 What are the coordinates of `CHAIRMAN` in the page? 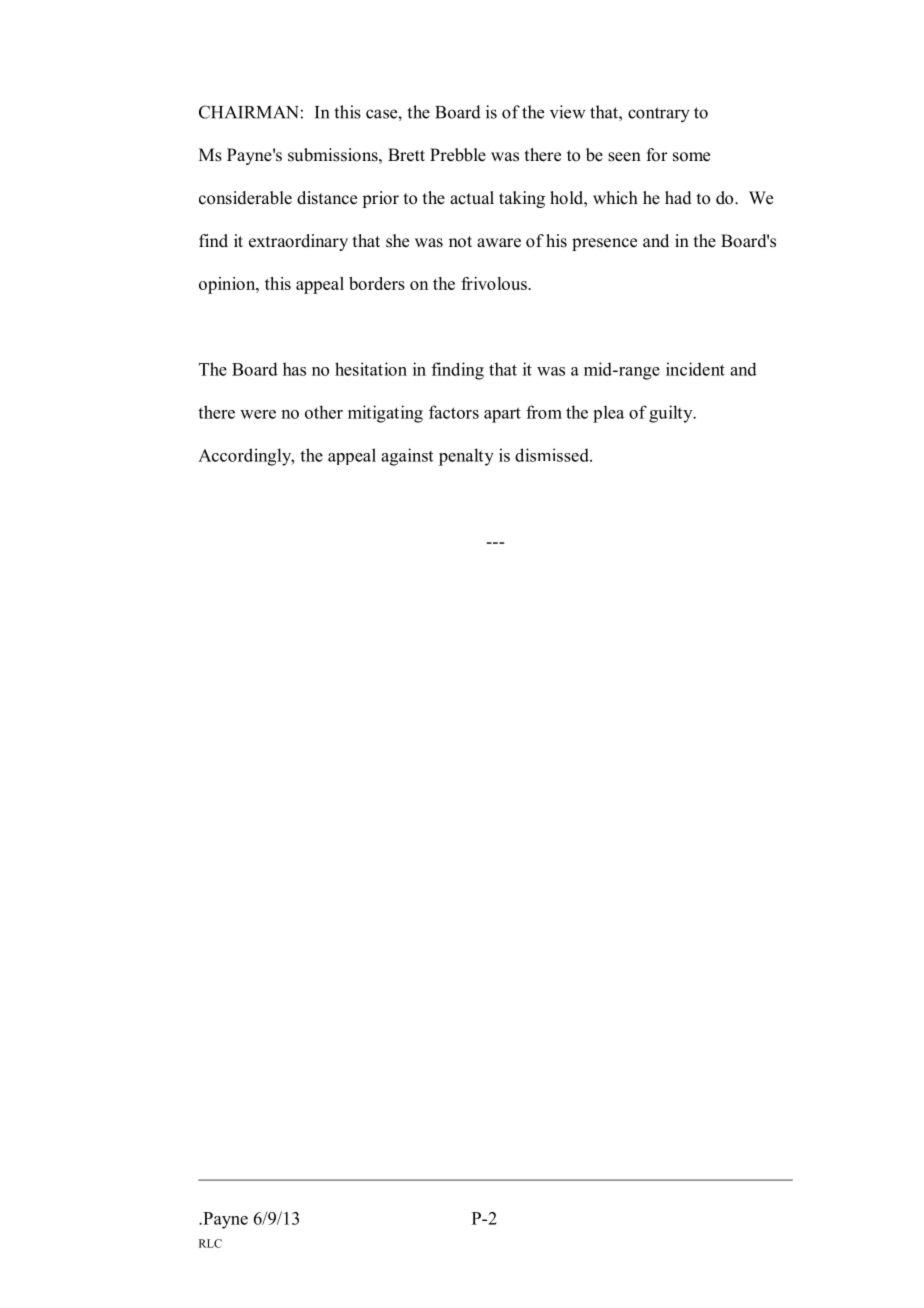 It's located at (249, 112).
